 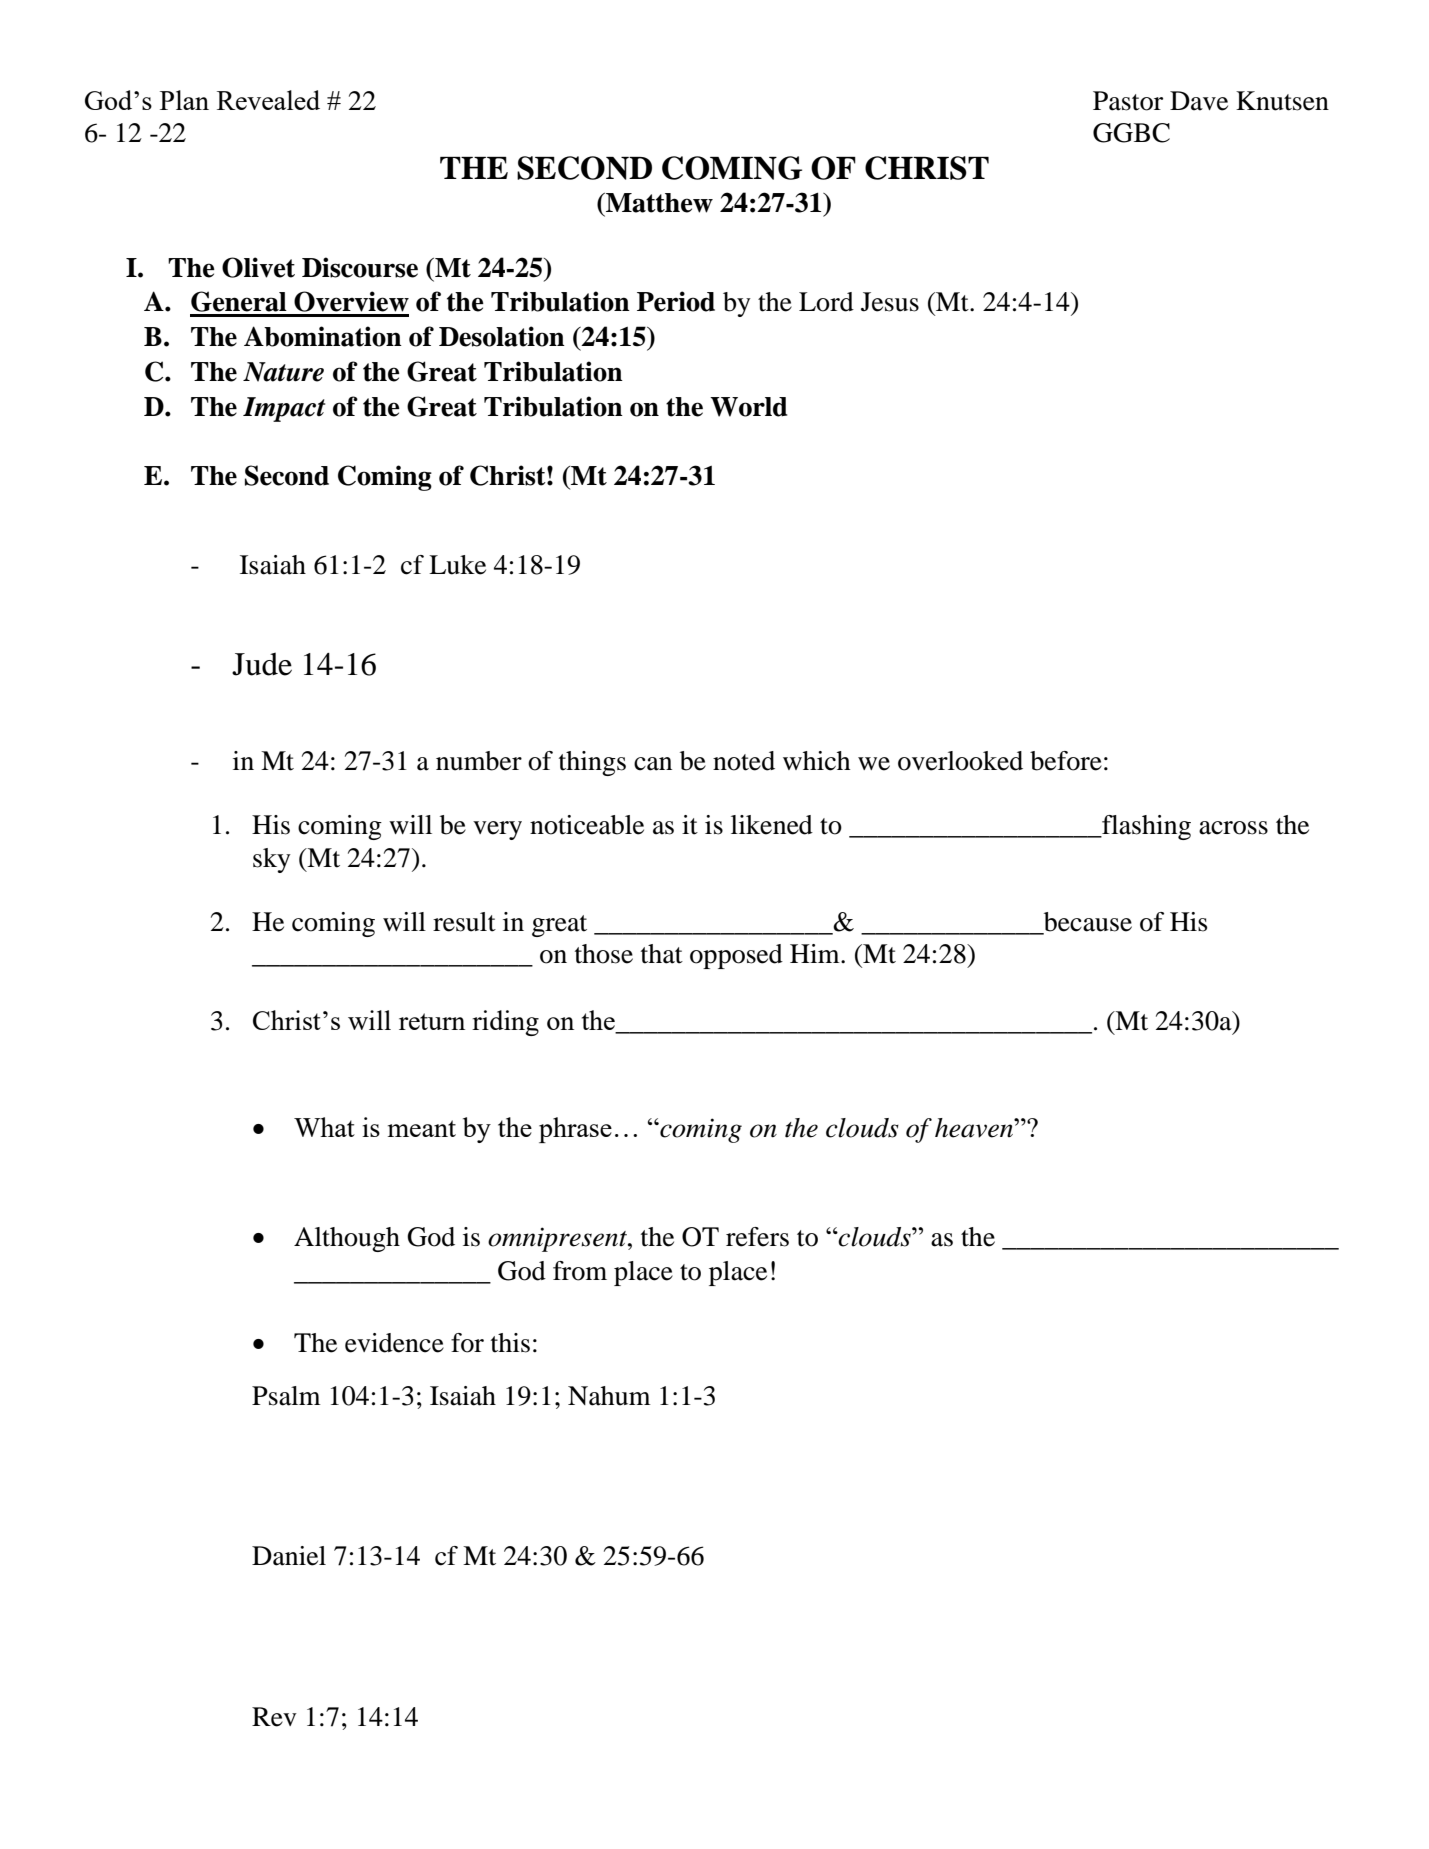 I want to click on opposed, so click(x=736, y=956).
